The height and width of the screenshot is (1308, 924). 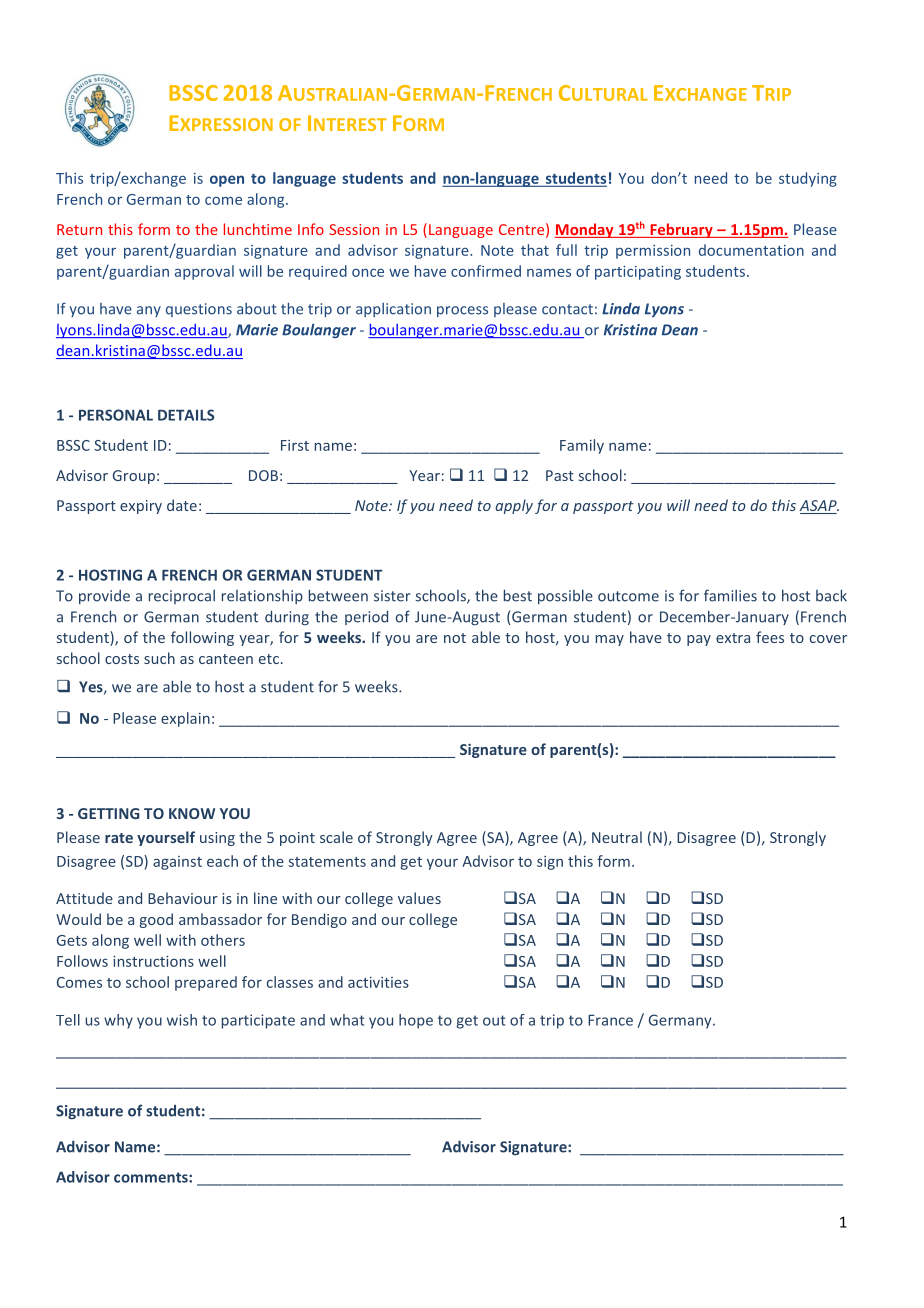 I want to click on ASAP, so click(x=819, y=507).
